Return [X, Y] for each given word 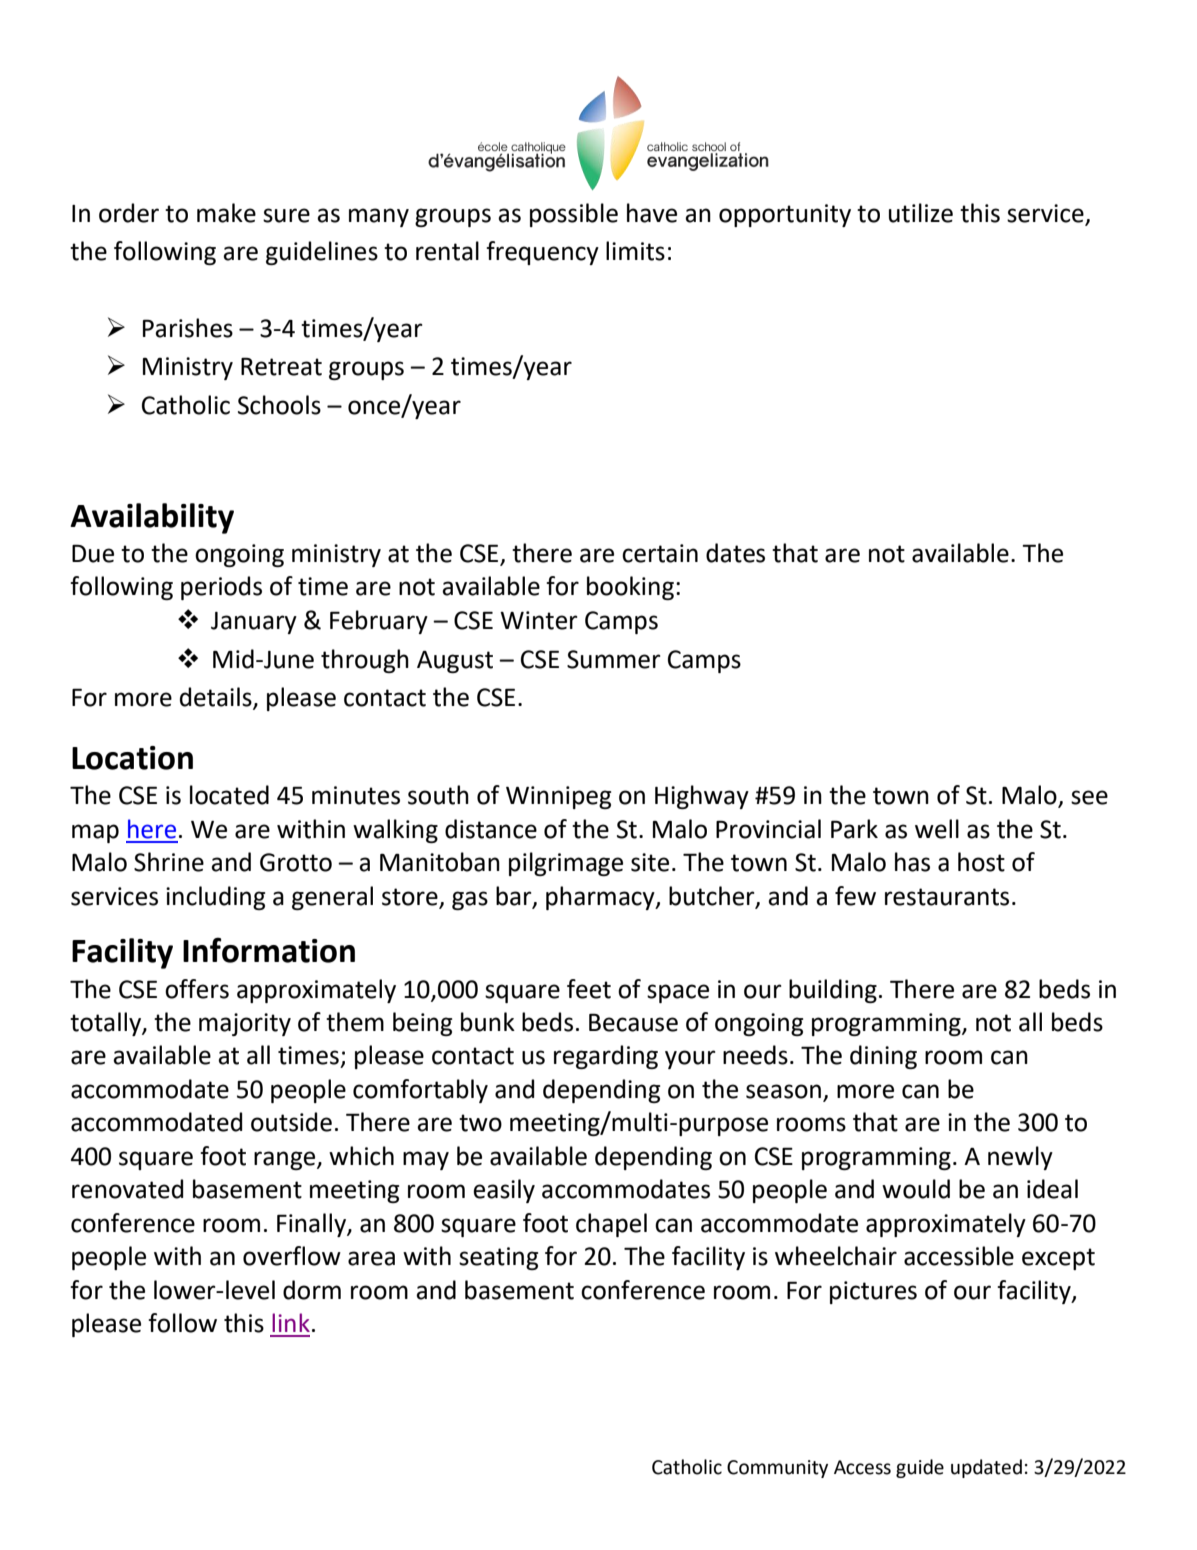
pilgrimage [566, 864]
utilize [921, 213]
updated [986, 1468]
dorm [312, 1290]
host [981, 862]
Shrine [169, 862]
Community [777, 1469]
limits [635, 251]
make [226, 213]
